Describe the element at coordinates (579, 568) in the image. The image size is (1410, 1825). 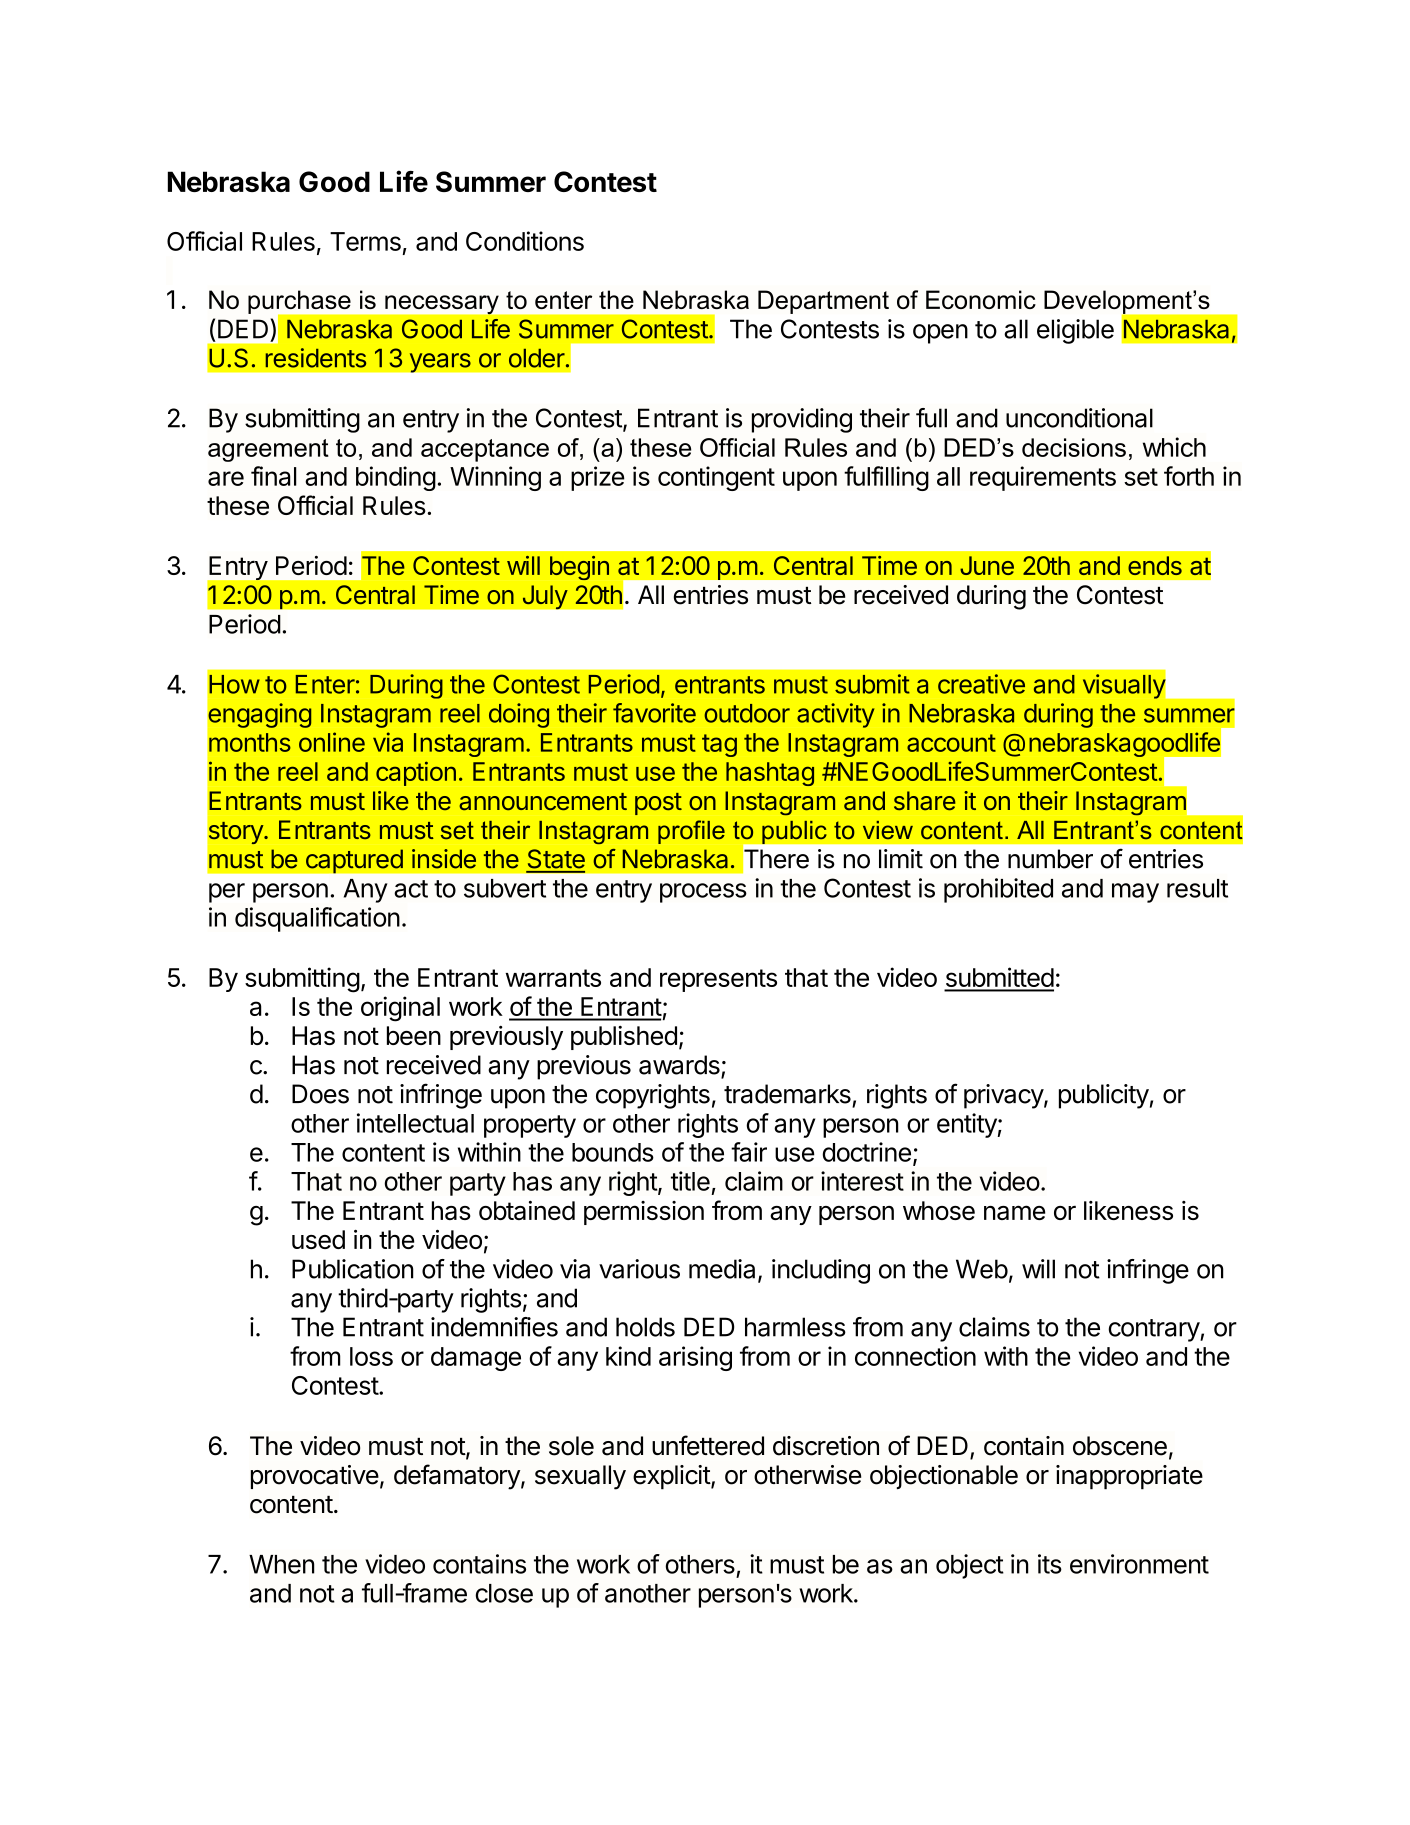
I see `begin` at that location.
